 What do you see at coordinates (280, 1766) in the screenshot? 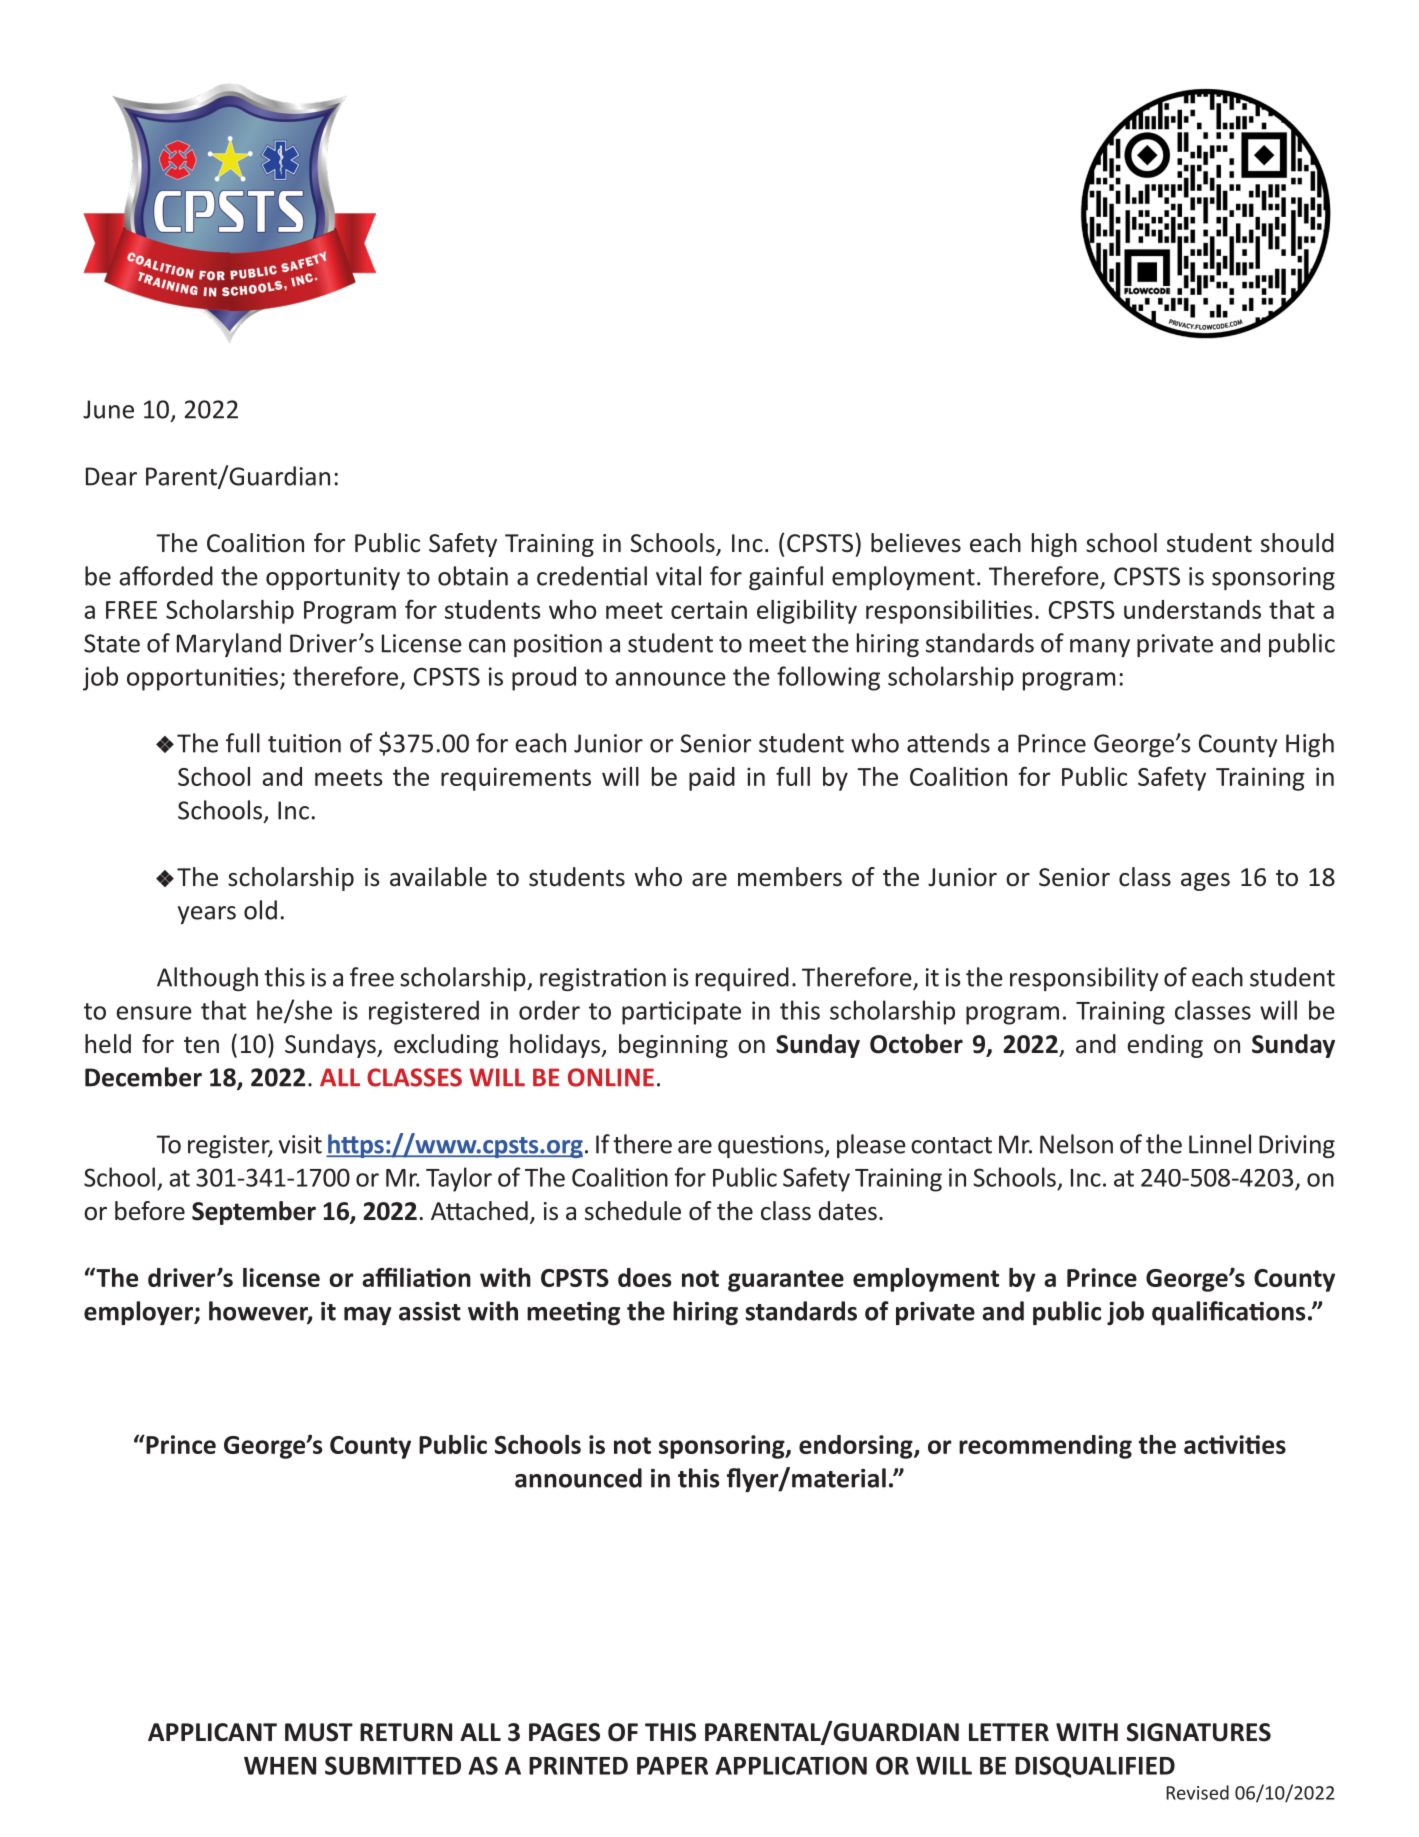
I see `WHEN` at bounding box center [280, 1766].
